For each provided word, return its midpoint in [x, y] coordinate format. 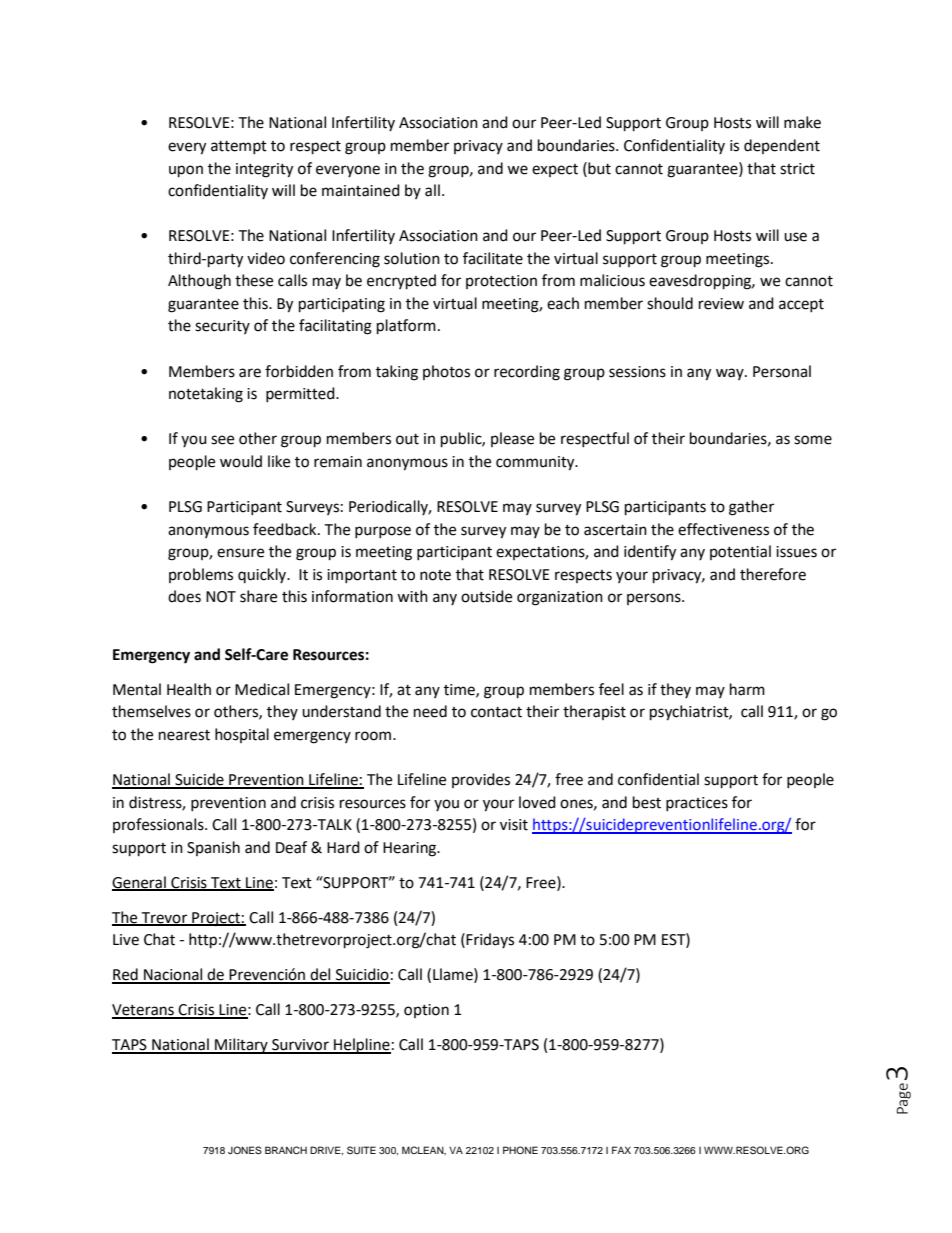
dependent [782, 146]
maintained [361, 190]
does [184, 596]
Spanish [213, 848]
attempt [239, 147]
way [731, 374]
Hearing [411, 849]
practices [697, 804]
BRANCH [286, 1150]
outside [486, 596]
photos [446, 372]
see [222, 440]
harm [747, 689]
